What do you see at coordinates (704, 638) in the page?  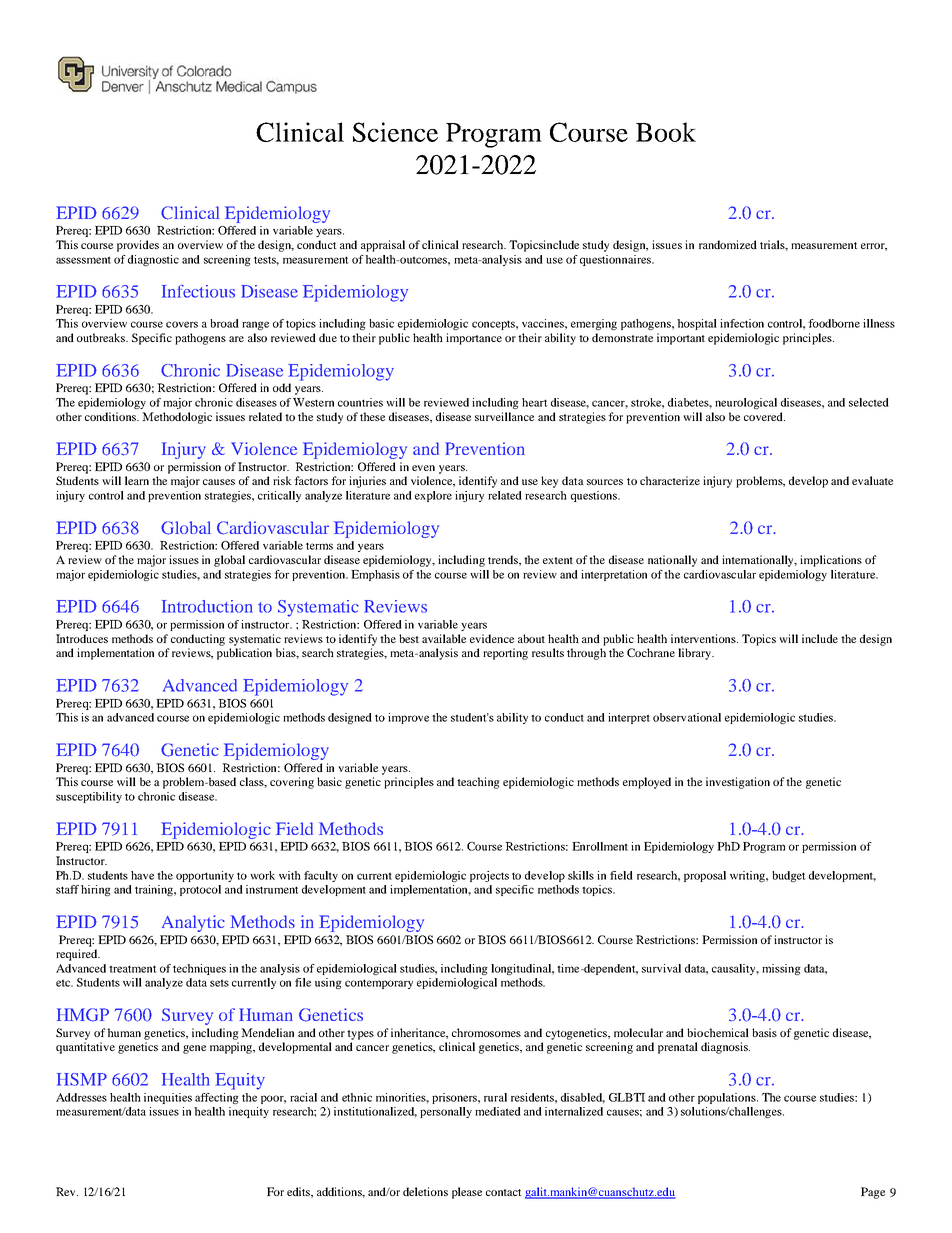 I see `interventions` at bounding box center [704, 638].
